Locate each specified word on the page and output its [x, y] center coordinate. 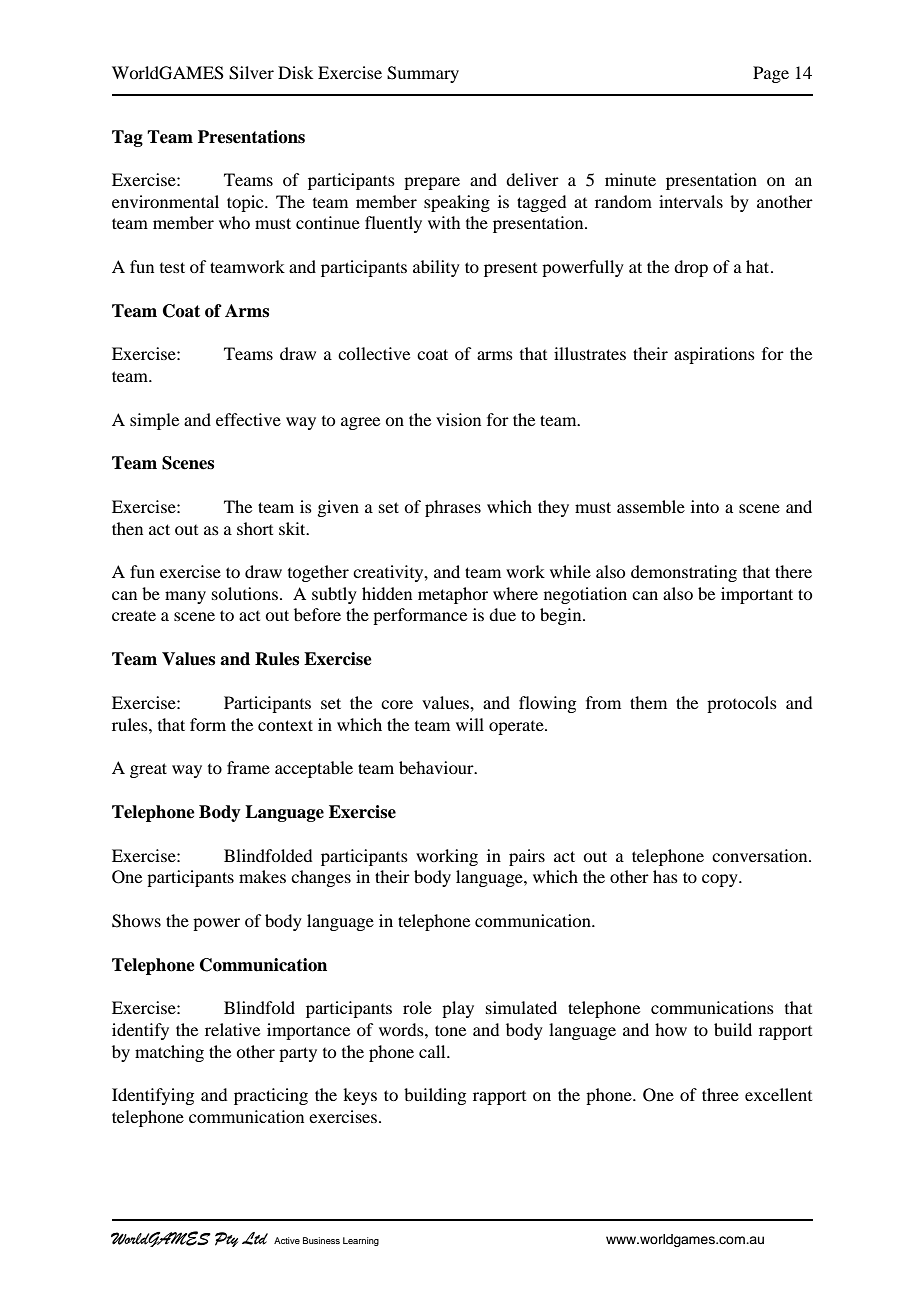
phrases [453, 508]
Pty [226, 1239]
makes [262, 876]
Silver [251, 73]
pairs [527, 857]
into [705, 506]
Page [771, 74]
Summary [423, 74]
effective [248, 419]
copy [721, 880]
